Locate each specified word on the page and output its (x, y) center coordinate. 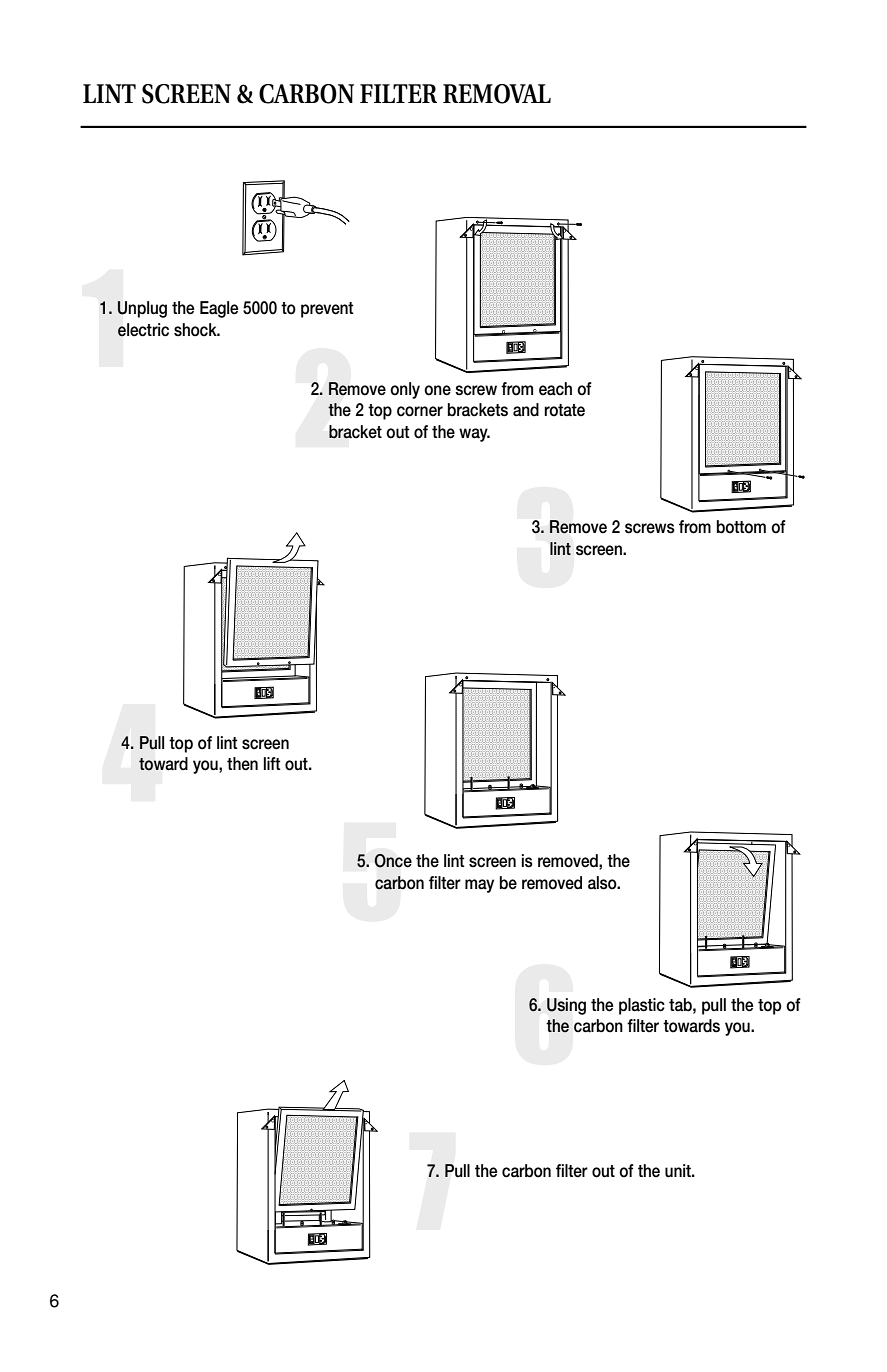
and (526, 410)
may (479, 886)
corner (420, 411)
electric (143, 330)
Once (393, 861)
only (405, 390)
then (242, 764)
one (437, 390)
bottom (741, 527)
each (555, 389)
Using (566, 1006)
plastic (642, 1006)
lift (272, 763)
